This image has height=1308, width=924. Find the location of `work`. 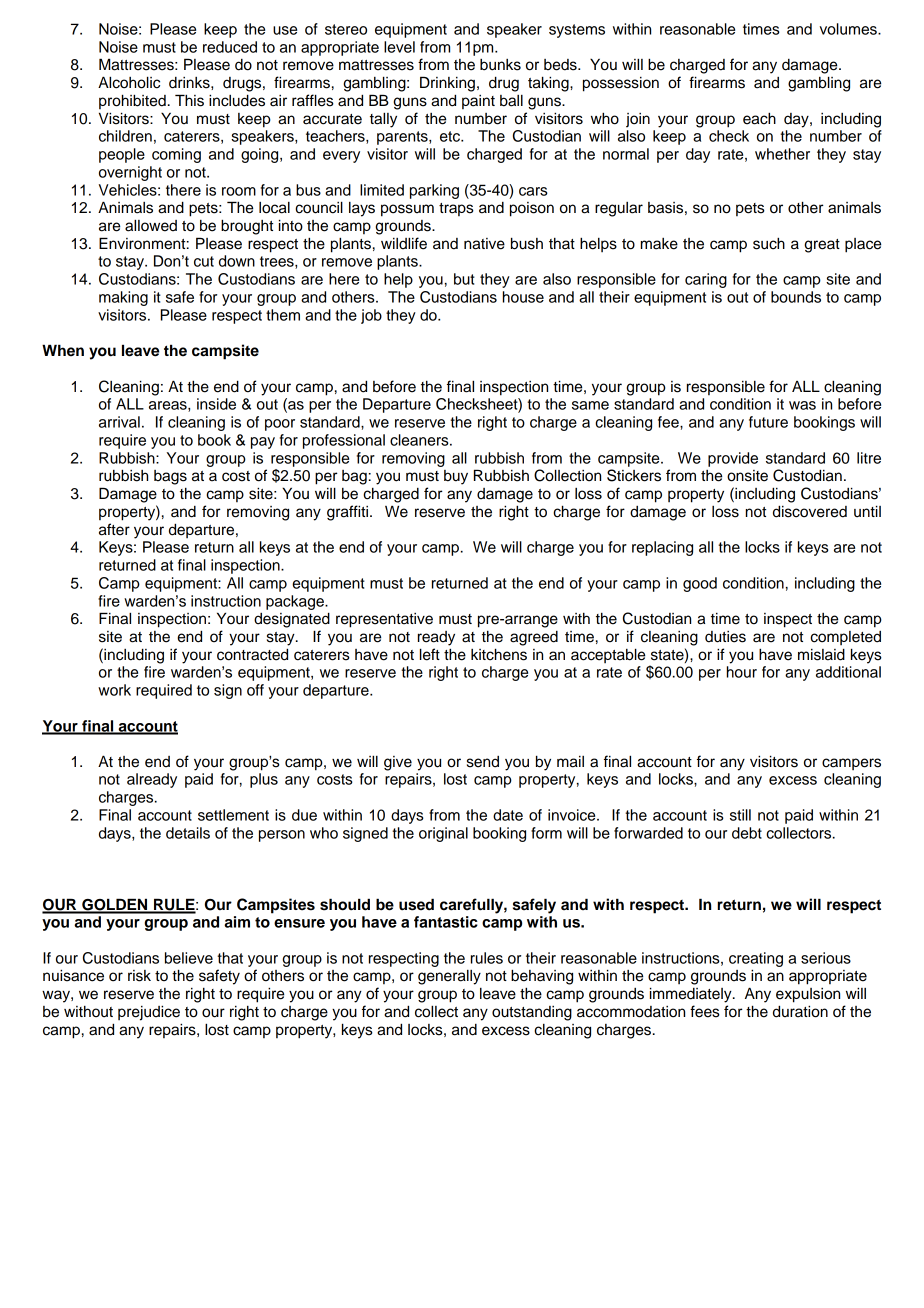

work is located at coordinates (114, 690).
